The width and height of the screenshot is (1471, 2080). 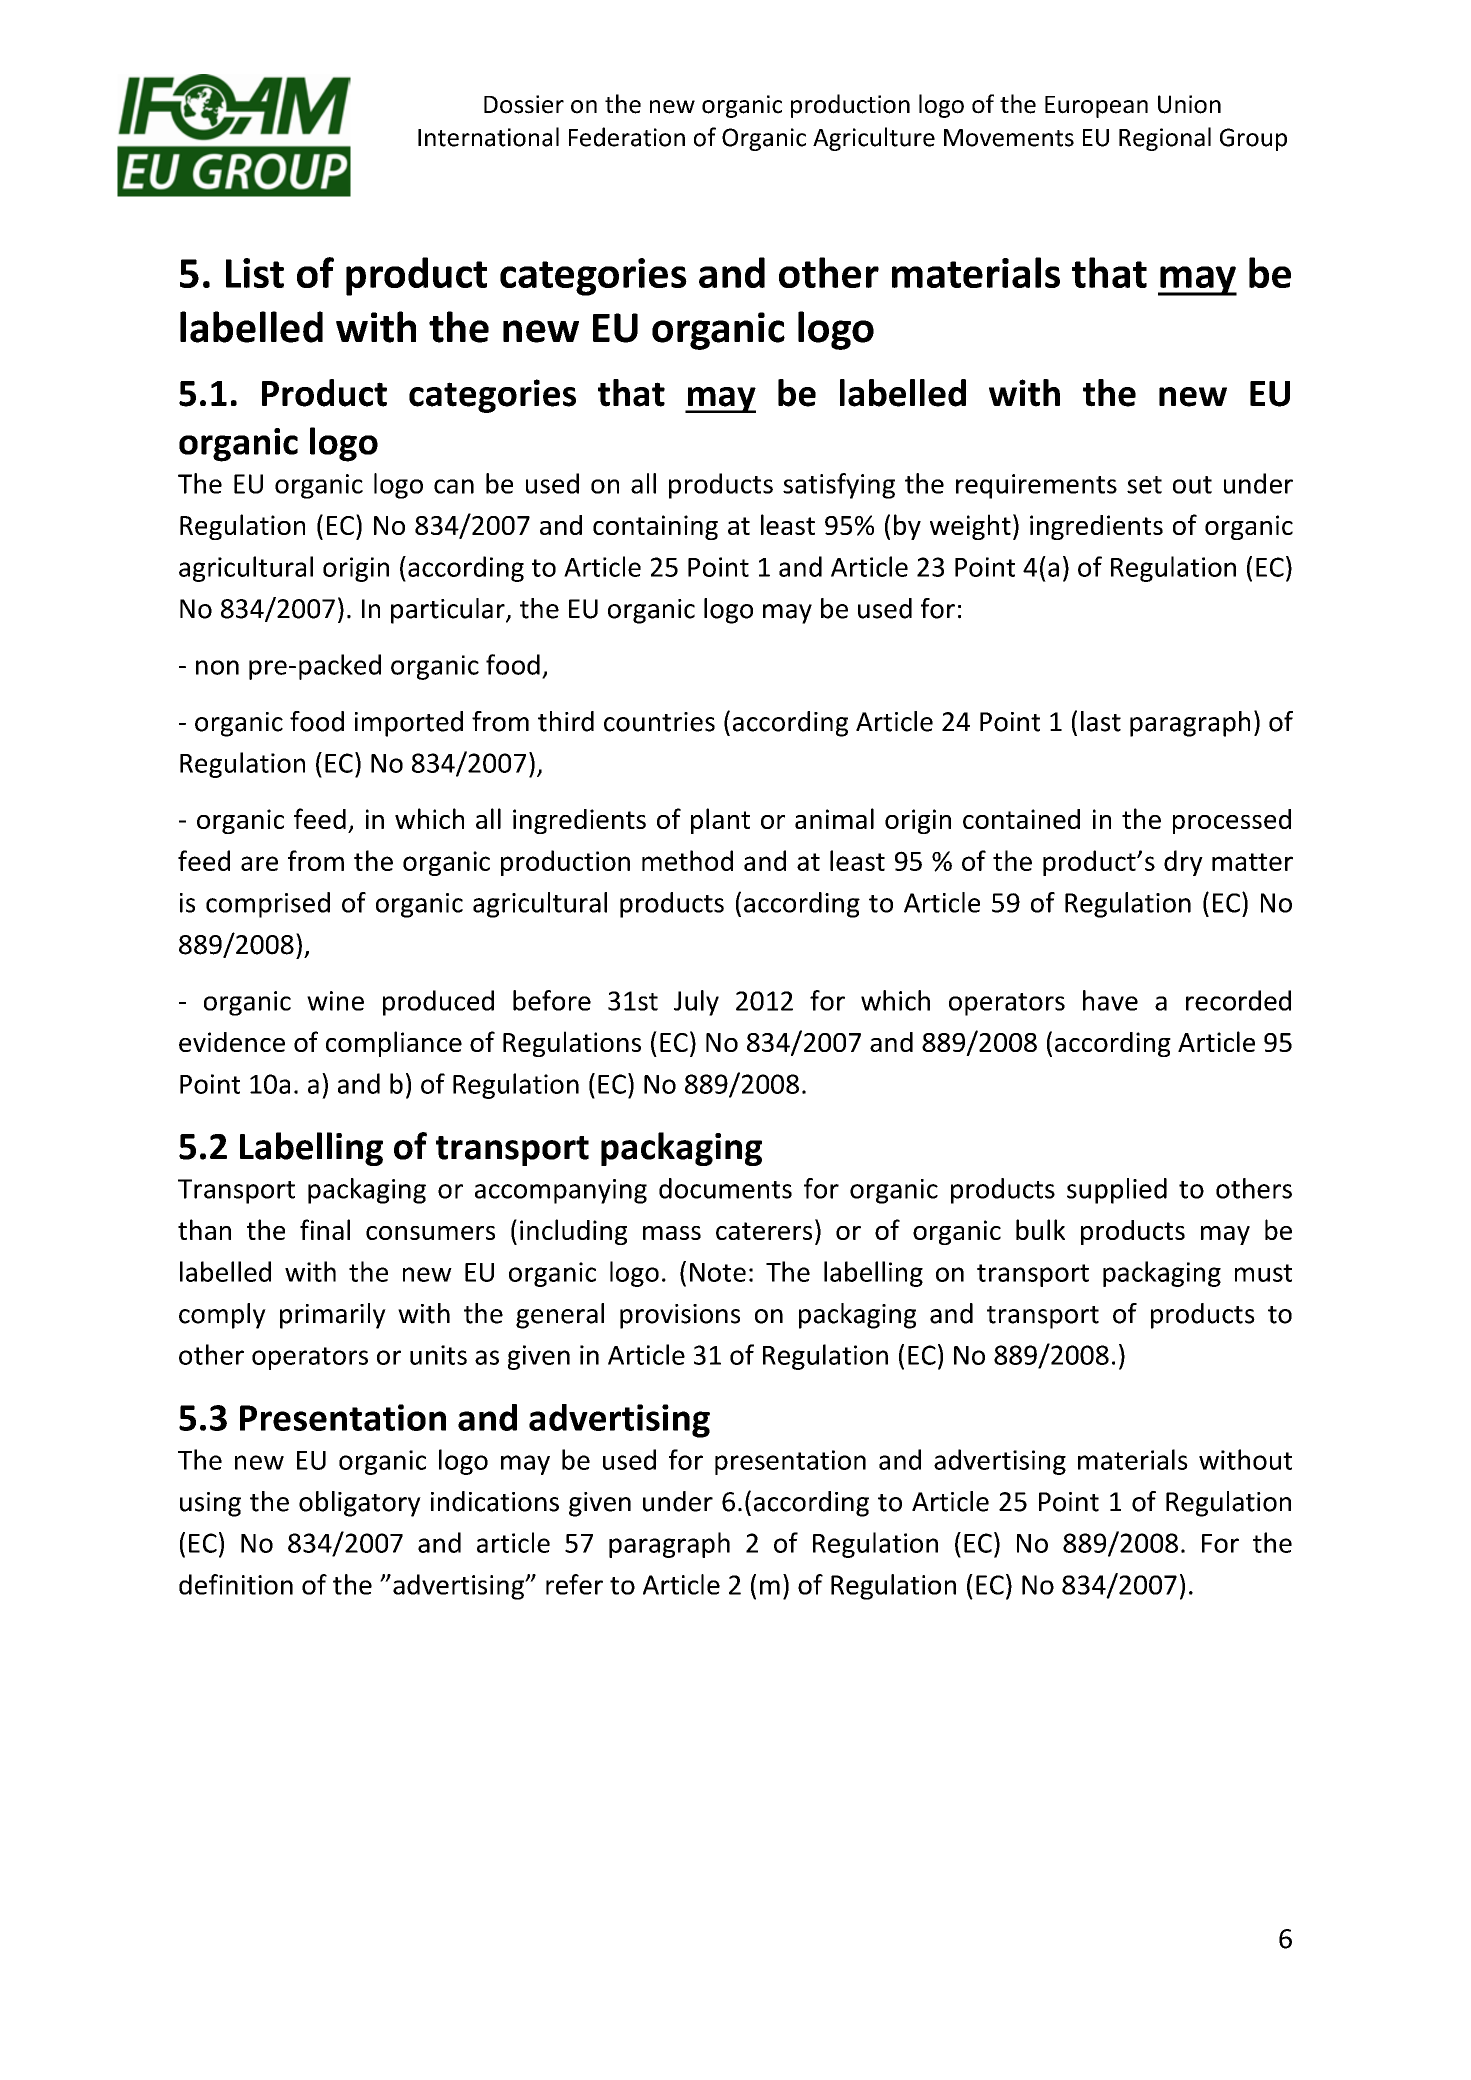 I want to click on compliance, so click(x=394, y=1044).
